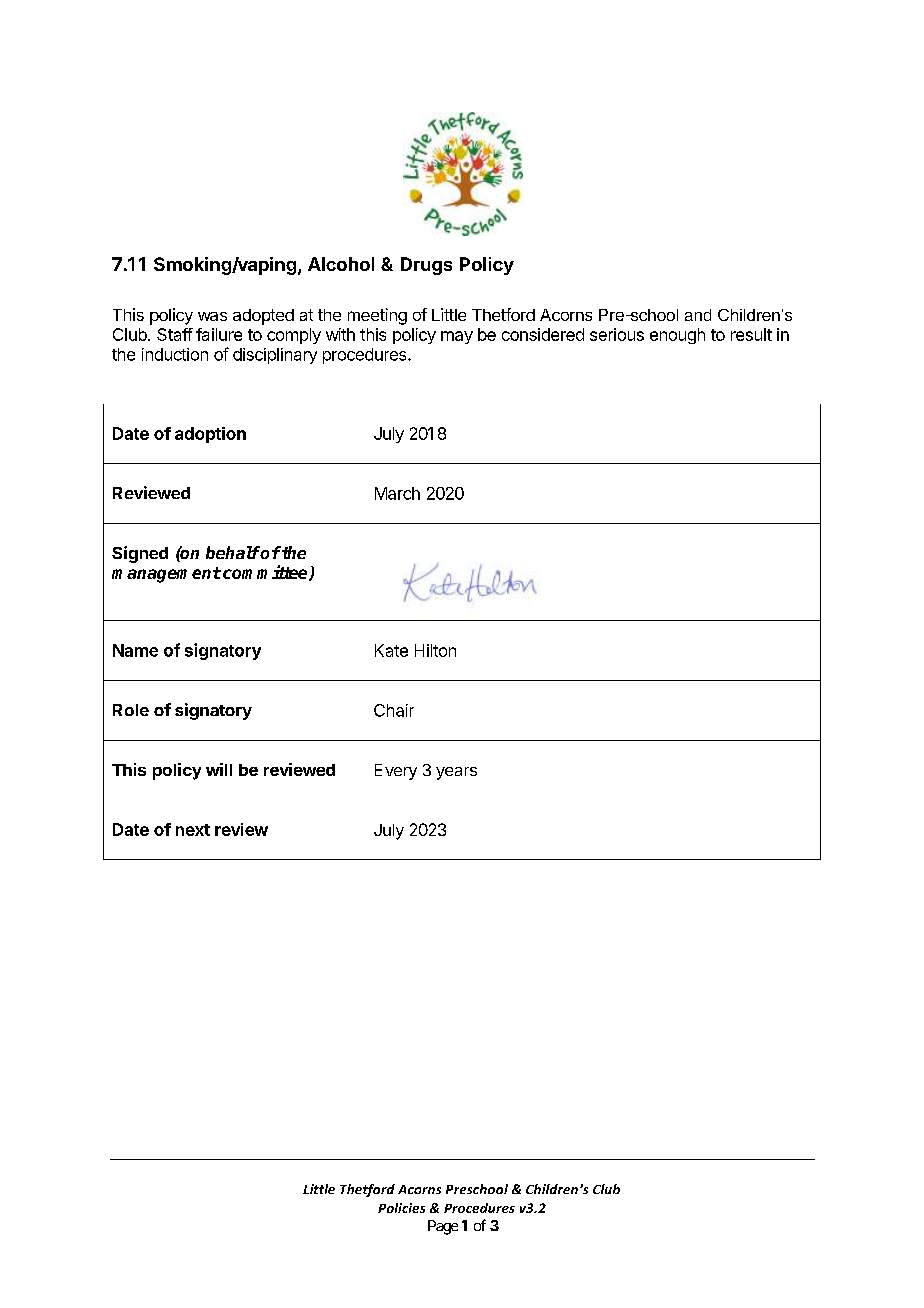 The width and height of the screenshot is (924, 1308). Describe the element at coordinates (698, 315) in the screenshot. I see `and` at that location.
